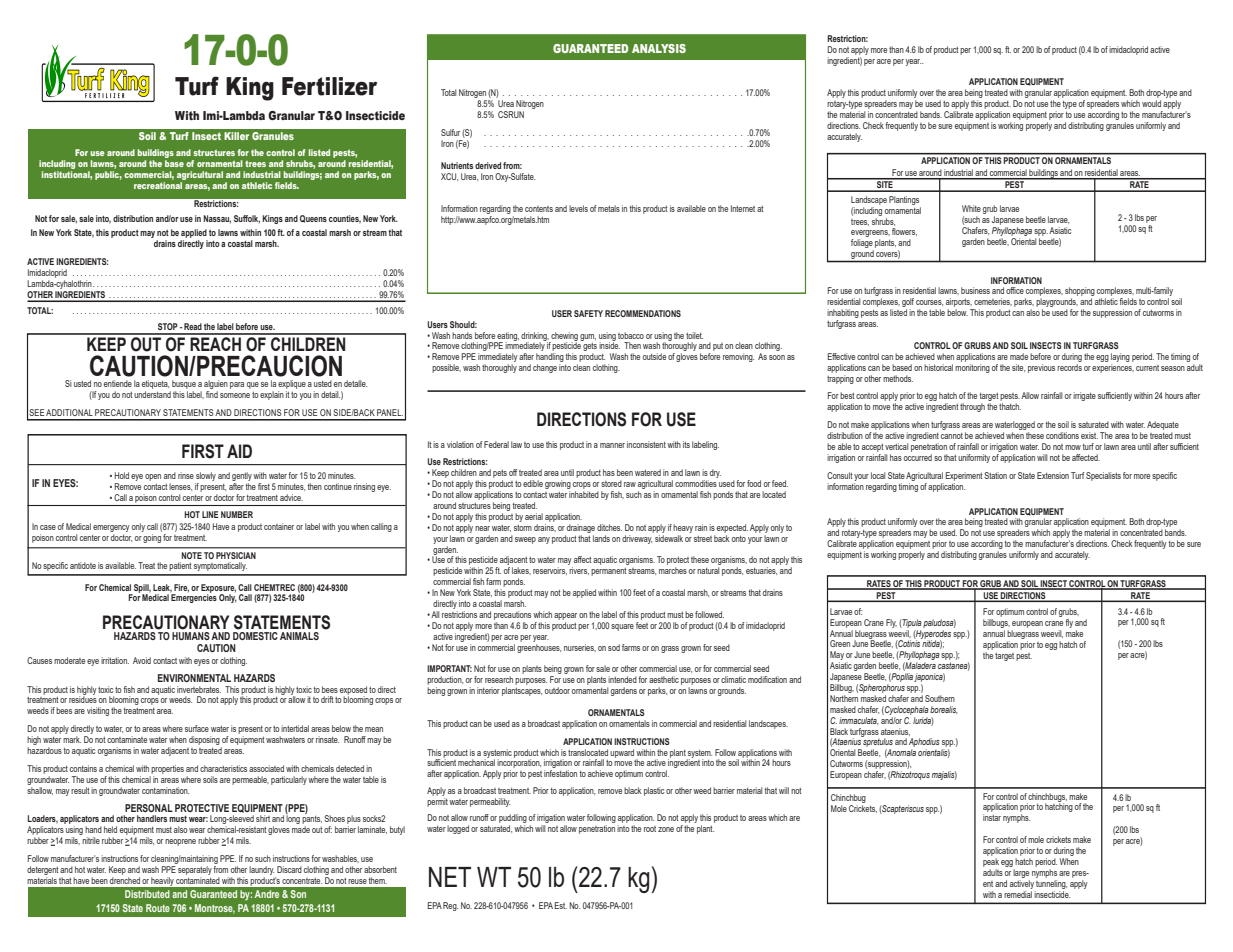 This screenshot has height=952, width=1233. I want to click on Distributed, so click(147, 894).
